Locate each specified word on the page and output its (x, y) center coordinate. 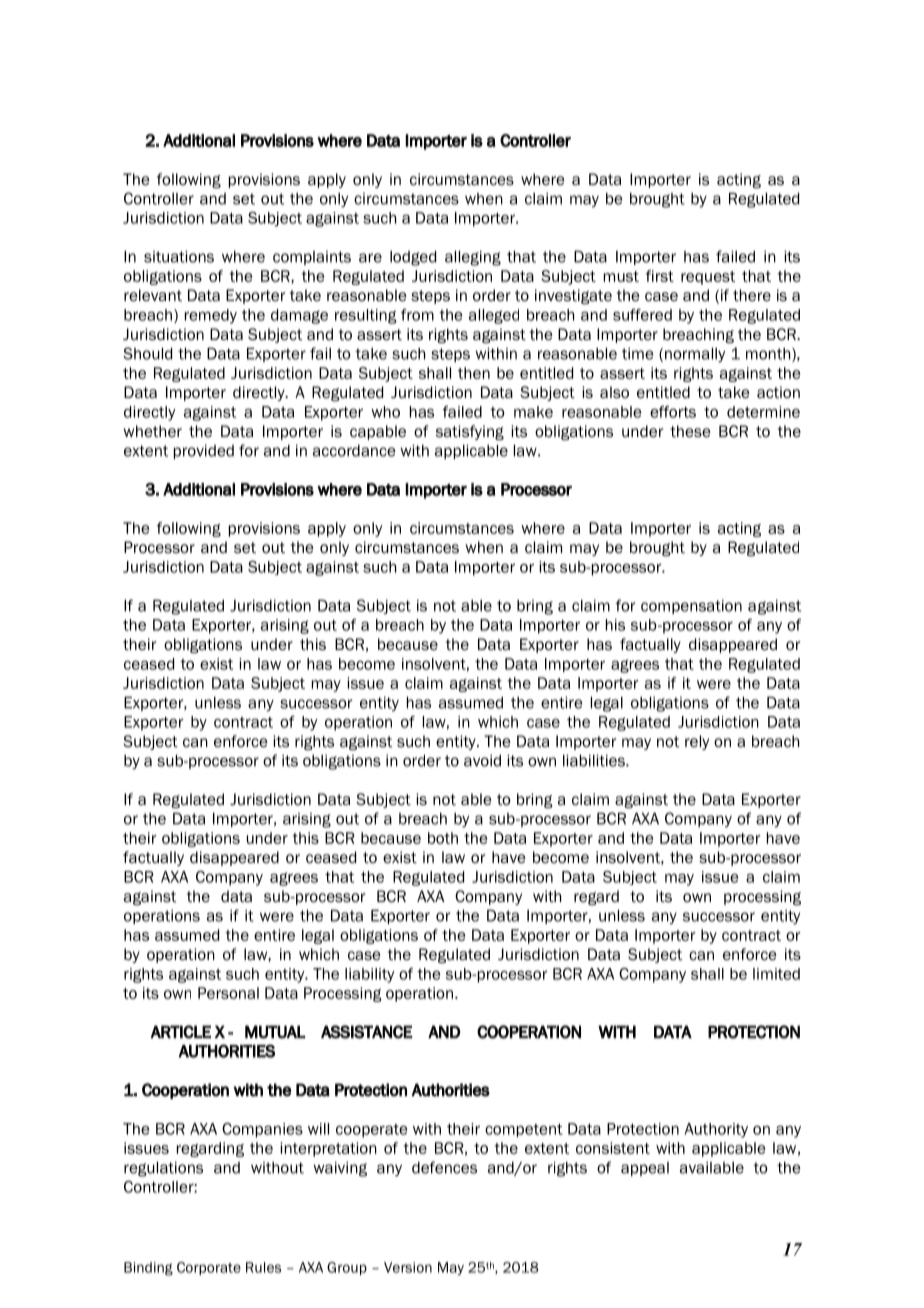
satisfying (470, 432)
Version (408, 1267)
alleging (473, 258)
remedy (211, 316)
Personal (228, 993)
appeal (645, 1169)
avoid (482, 761)
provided (204, 452)
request (708, 278)
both (443, 838)
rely (697, 742)
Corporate (209, 1268)
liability (369, 975)
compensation (691, 607)
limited (776, 974)
